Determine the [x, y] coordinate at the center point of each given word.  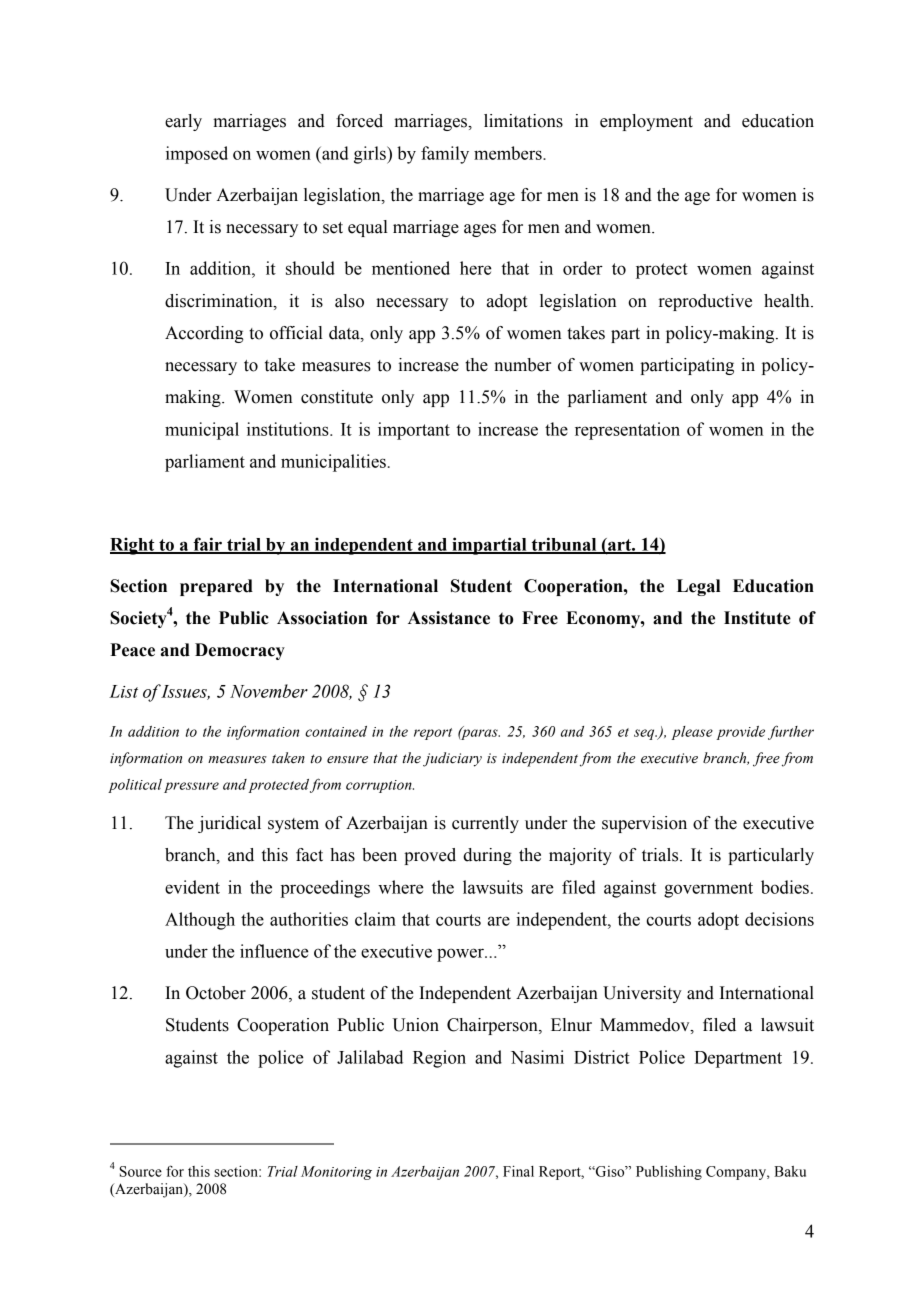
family [445, 155]
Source [140, 1171]
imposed [197, 155]
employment [646, 122]
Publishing [669, 1173]
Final [518, 1171]
